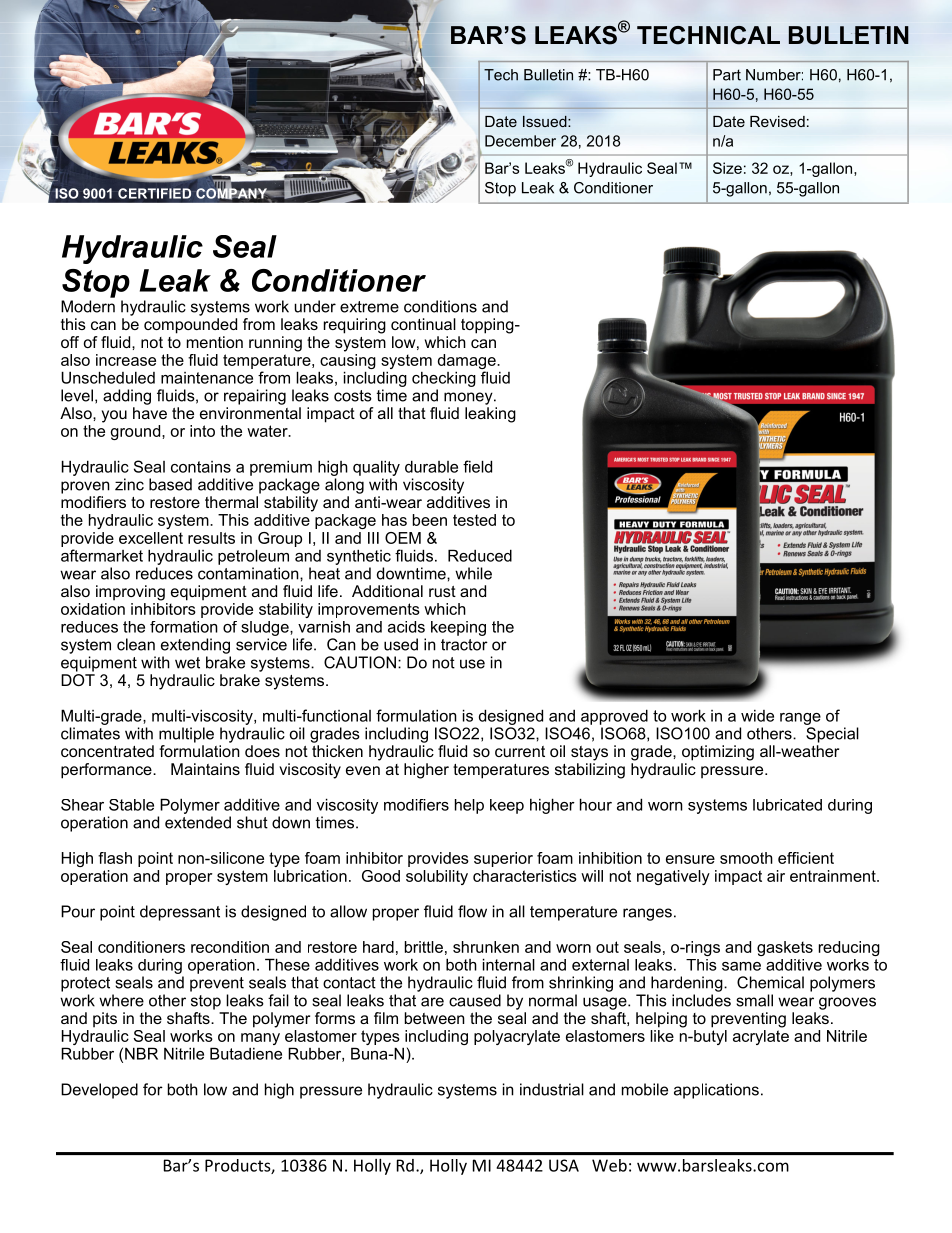  I want to click on industrial, so click(552, 1089).
